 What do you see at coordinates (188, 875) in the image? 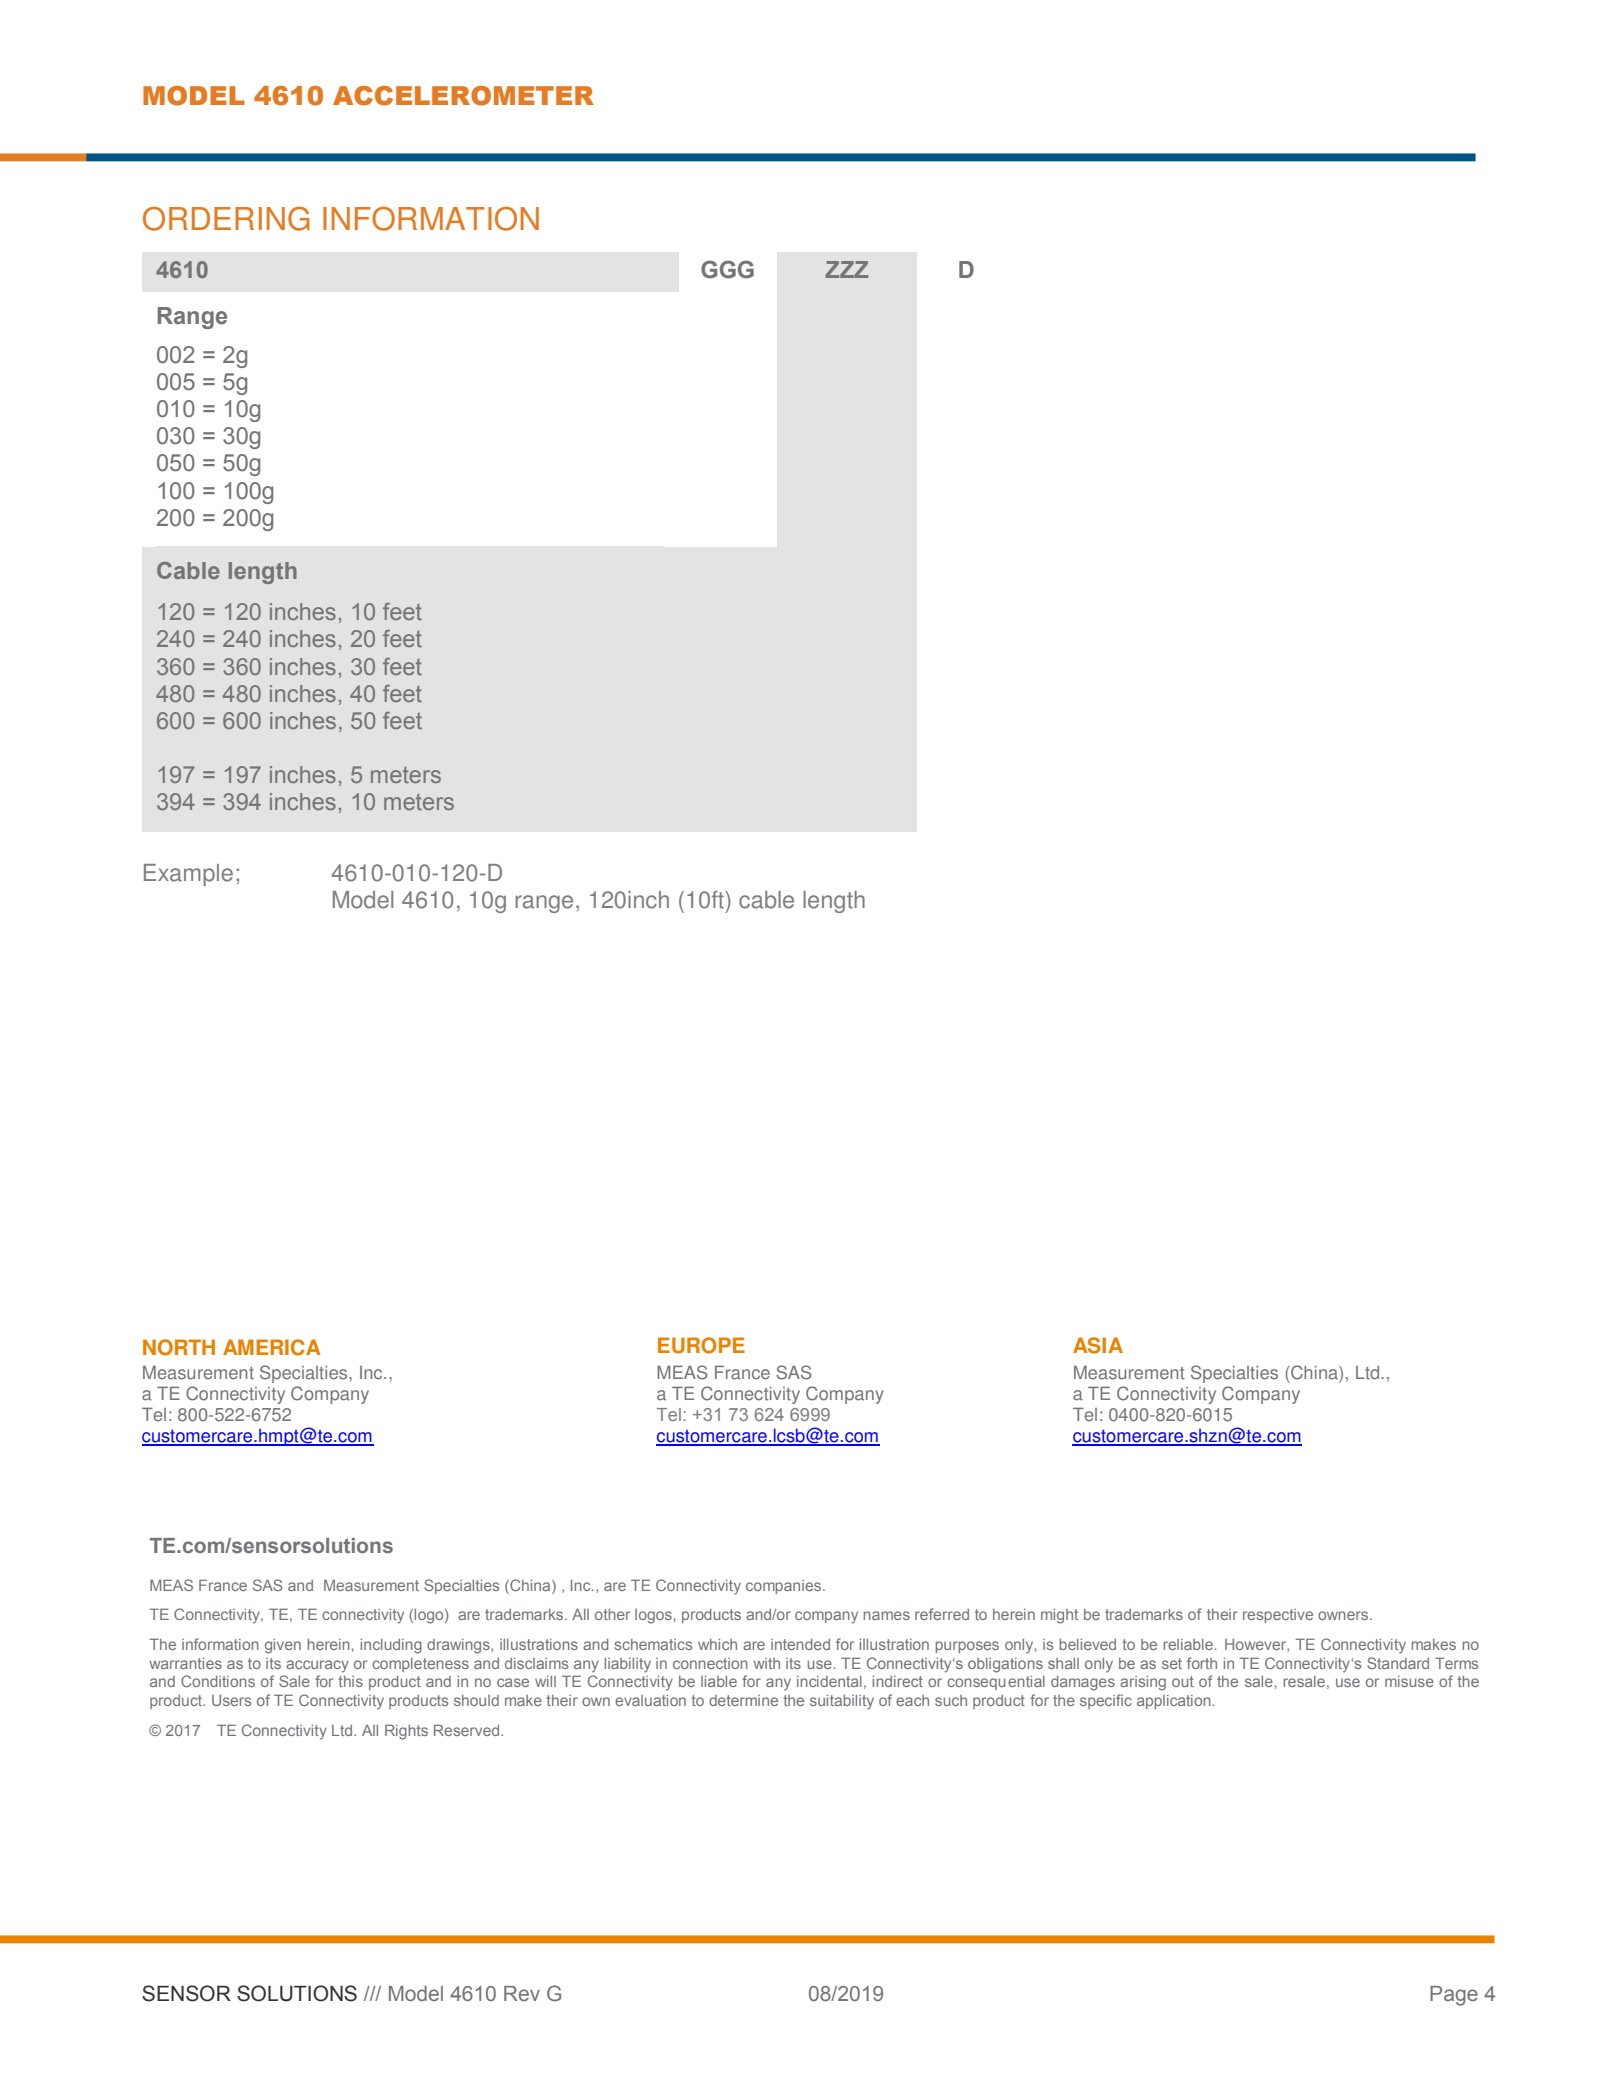
I see `Example` at bounding box center [188, 875].
